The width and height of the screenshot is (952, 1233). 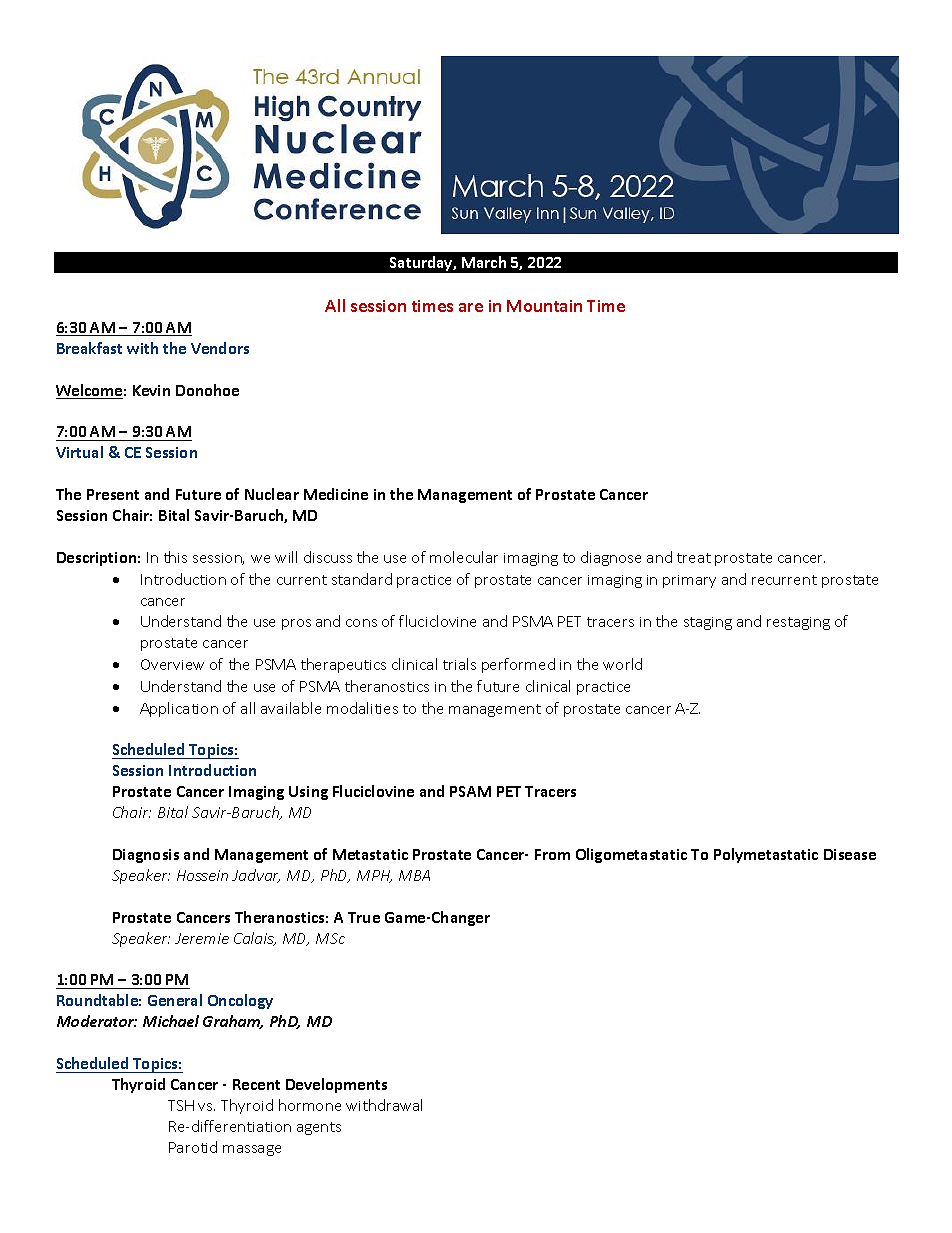 What do you see at coordinates (471, 307) in the screenshot?
I see `are` at bounding box center [471, 307].
